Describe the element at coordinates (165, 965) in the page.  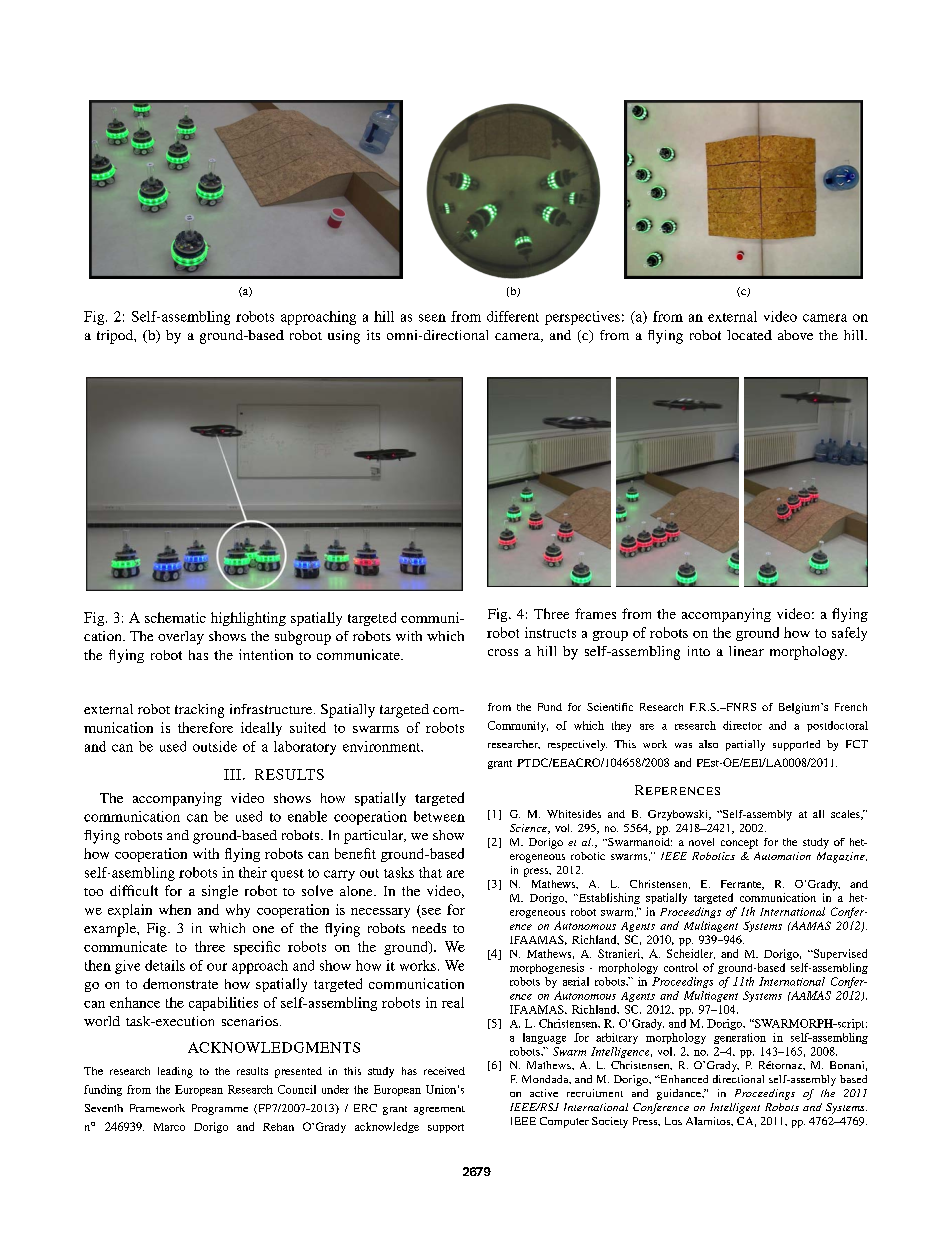
I see `details` at that location.
